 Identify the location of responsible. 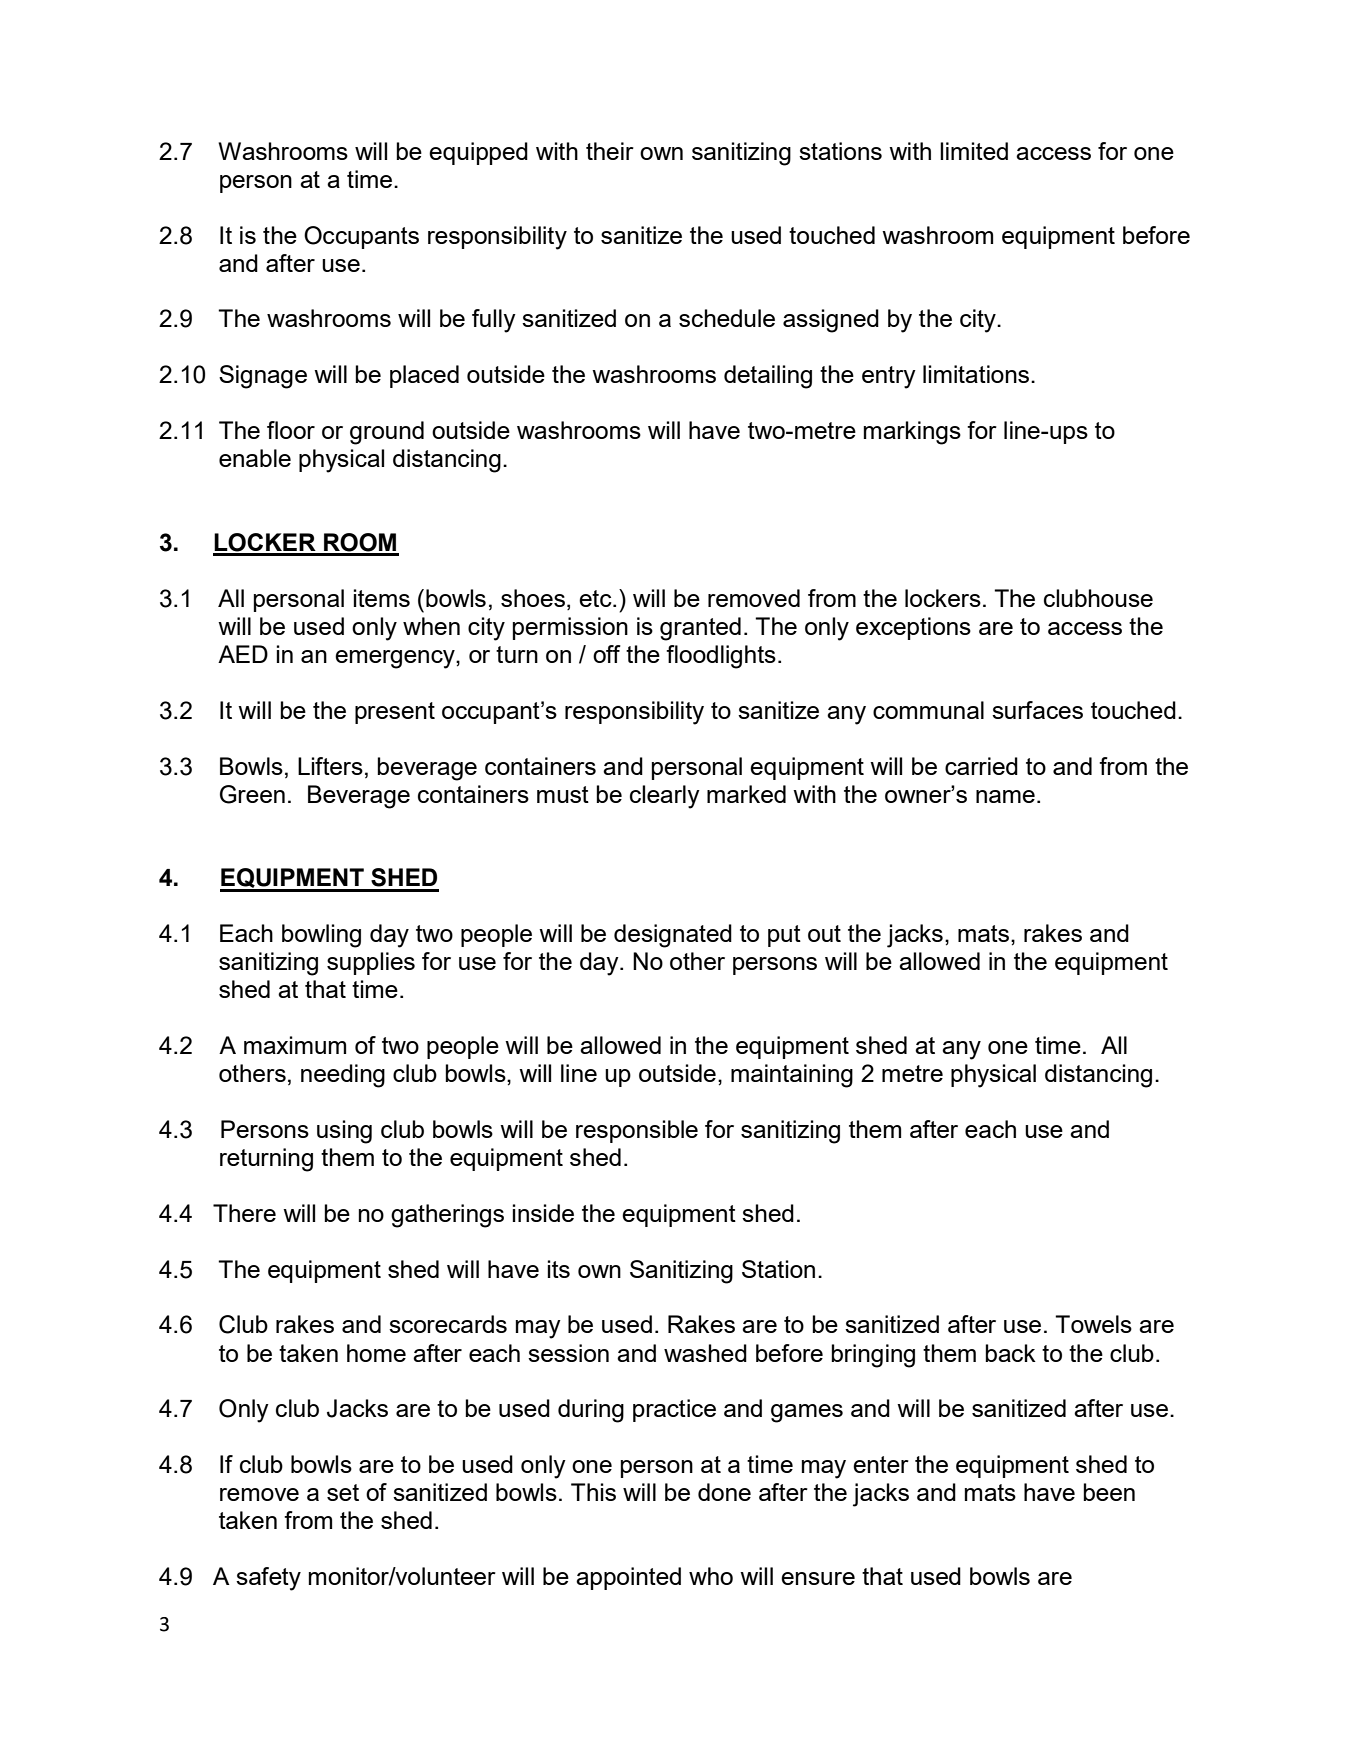
(637, 1131).
